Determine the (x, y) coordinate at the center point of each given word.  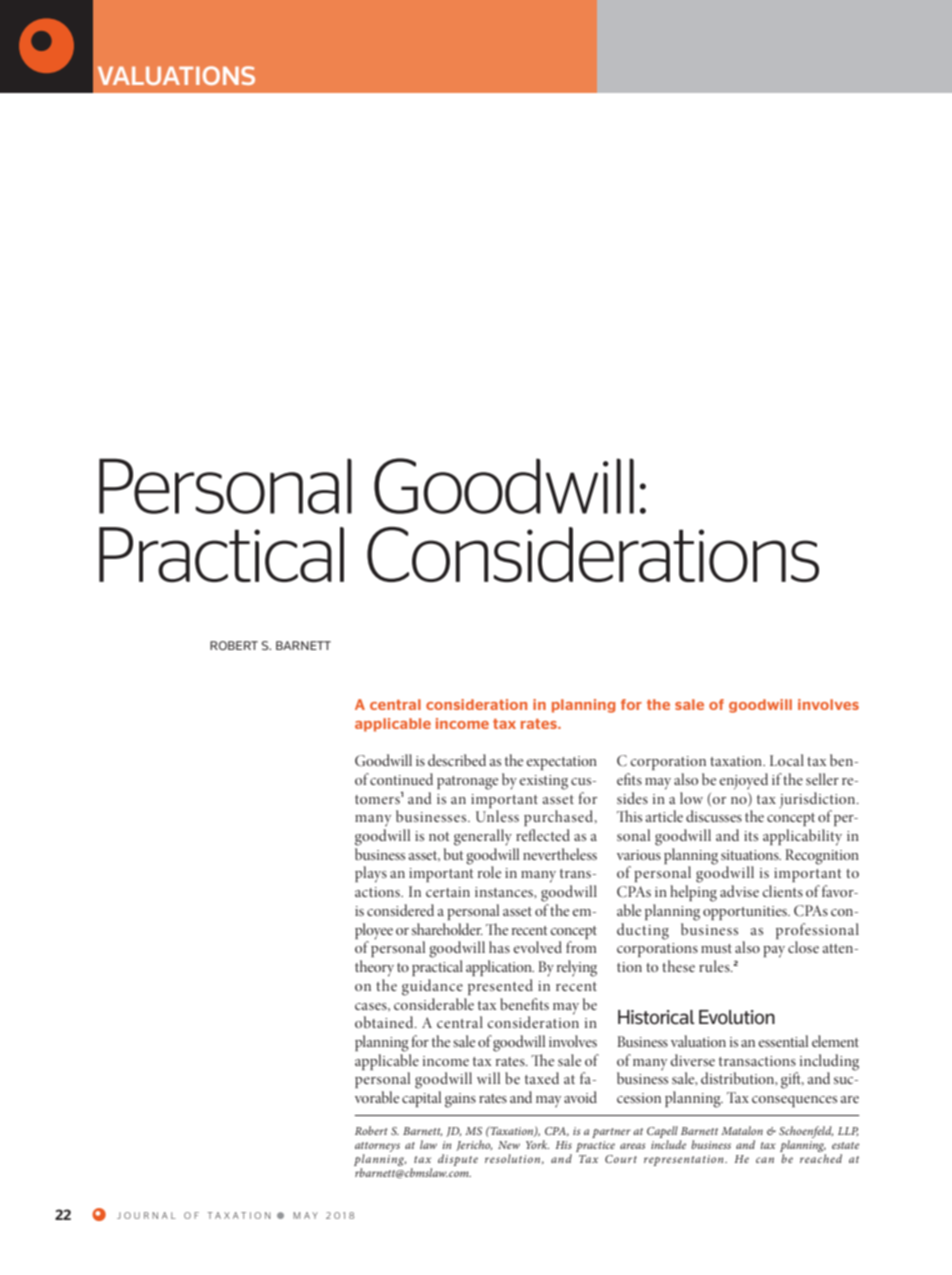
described (457, 760)
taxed (542, 1078)
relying (577, 968)
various (639, 855)
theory (374, 968)
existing (543, 782)
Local (787, 760)
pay (774, 952)
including (828, 1063)
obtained (385, 1022)
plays (371, 874)
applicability (802, 837)
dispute (458, 1160)
